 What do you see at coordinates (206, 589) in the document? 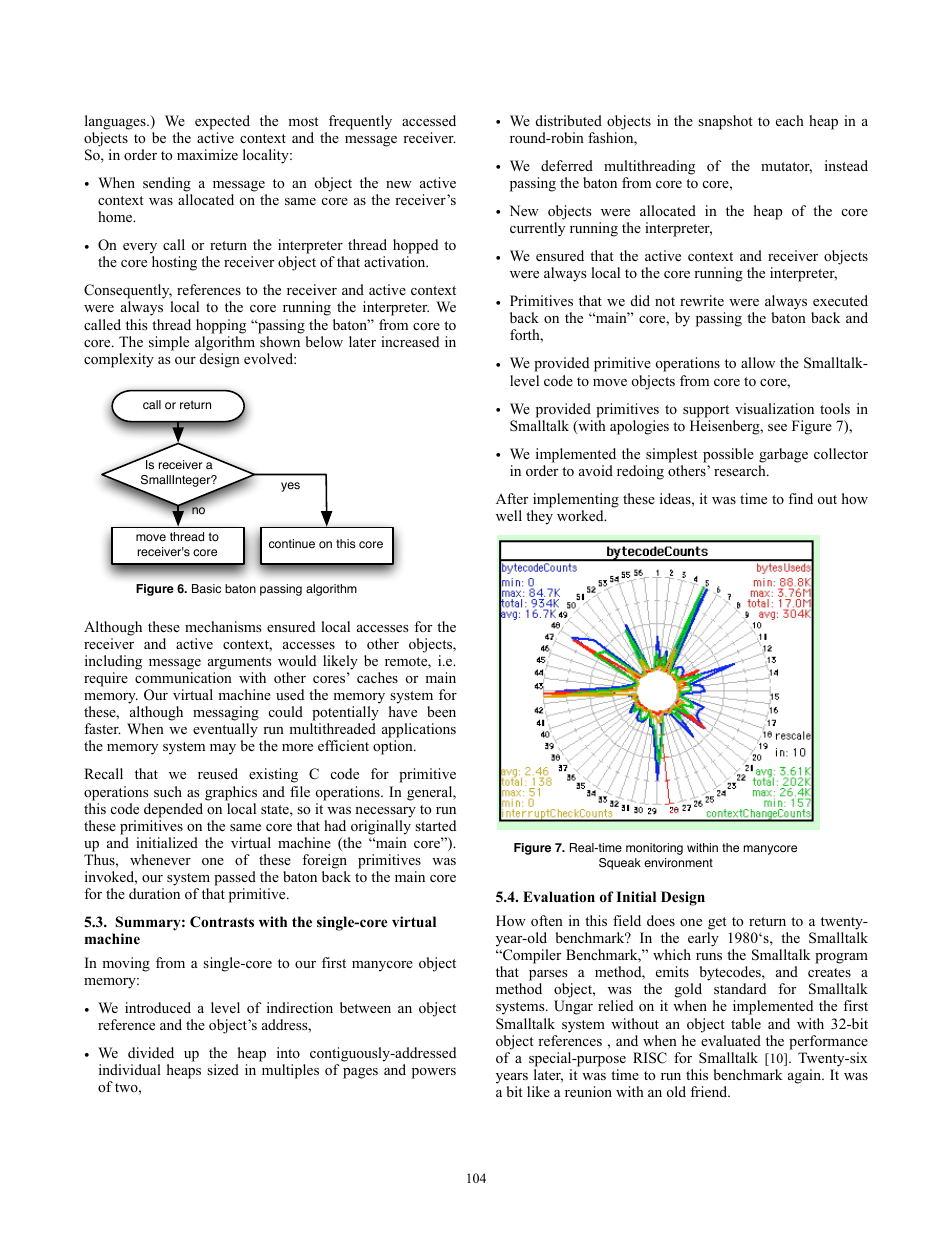
I see `Basic` at bounding box center [206, 589].
